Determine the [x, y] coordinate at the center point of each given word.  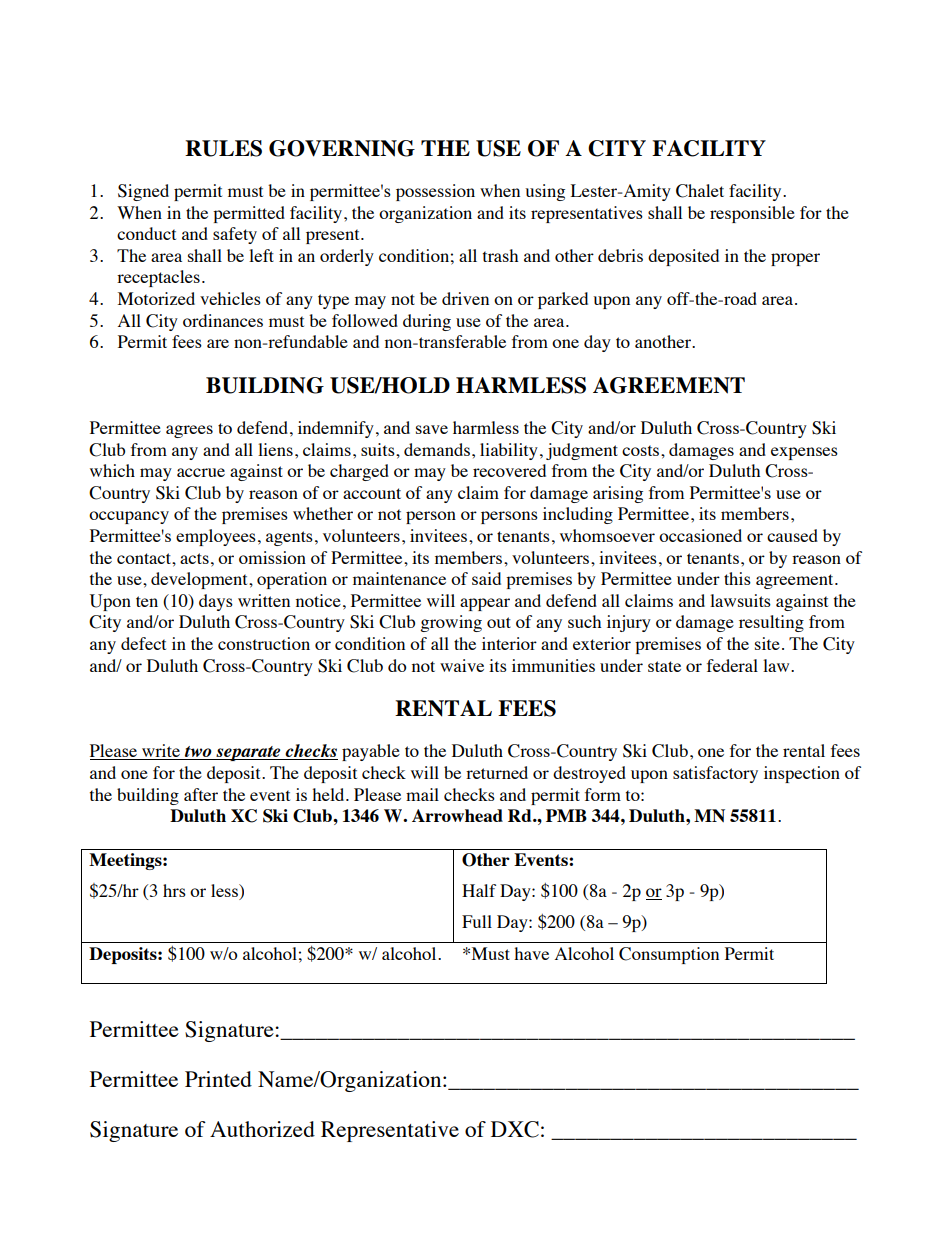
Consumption [669, 955]
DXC [515, 1129]
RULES [223, 148]
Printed [218, 1079]
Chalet [700, 191]
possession [435, 192]
